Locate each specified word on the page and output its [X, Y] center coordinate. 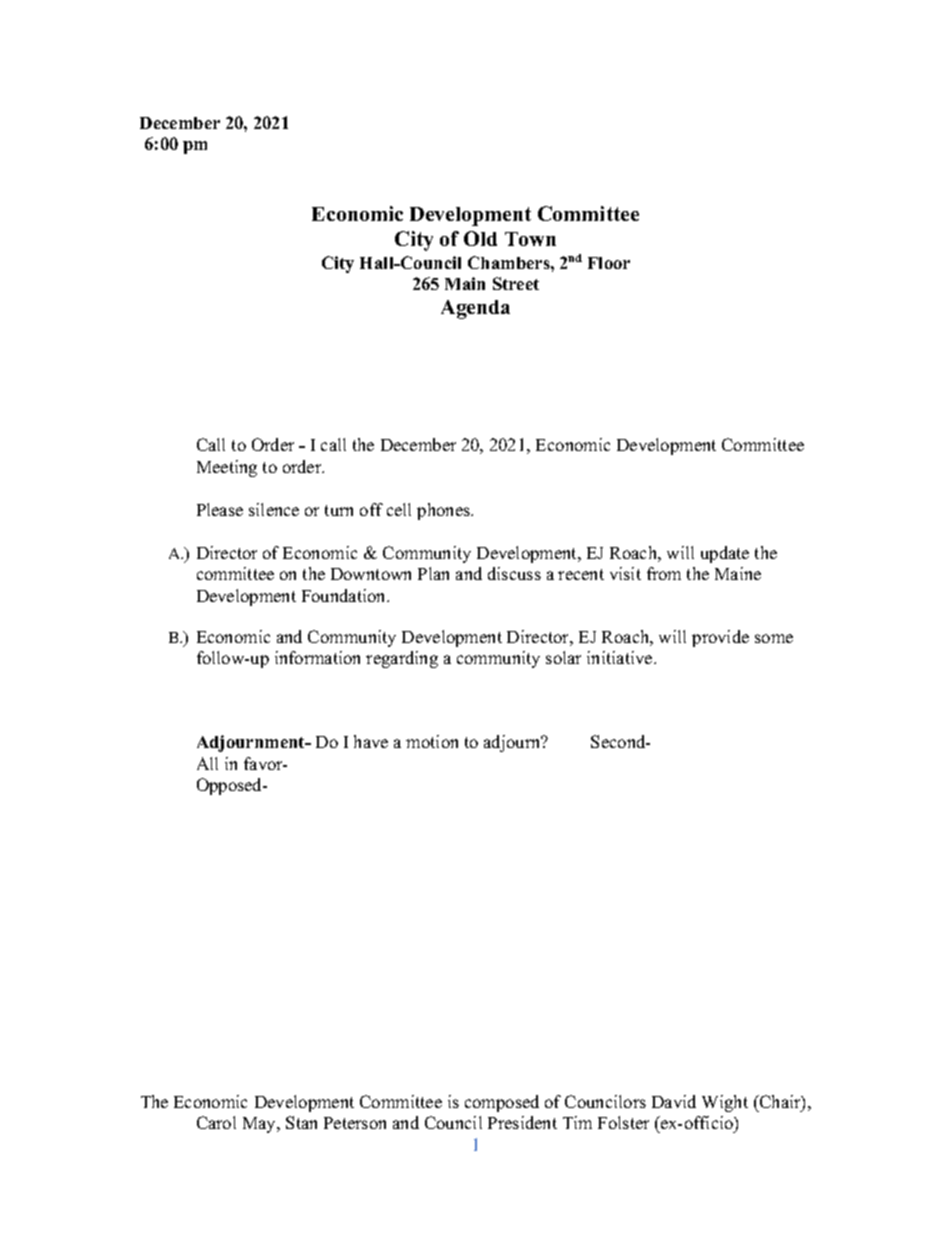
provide [720, 638]
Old [480, 238]
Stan [301, 1122]
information [317, 657]
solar [563, 657]
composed [502, 1103]
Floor [609, 263]
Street [516, 283]
